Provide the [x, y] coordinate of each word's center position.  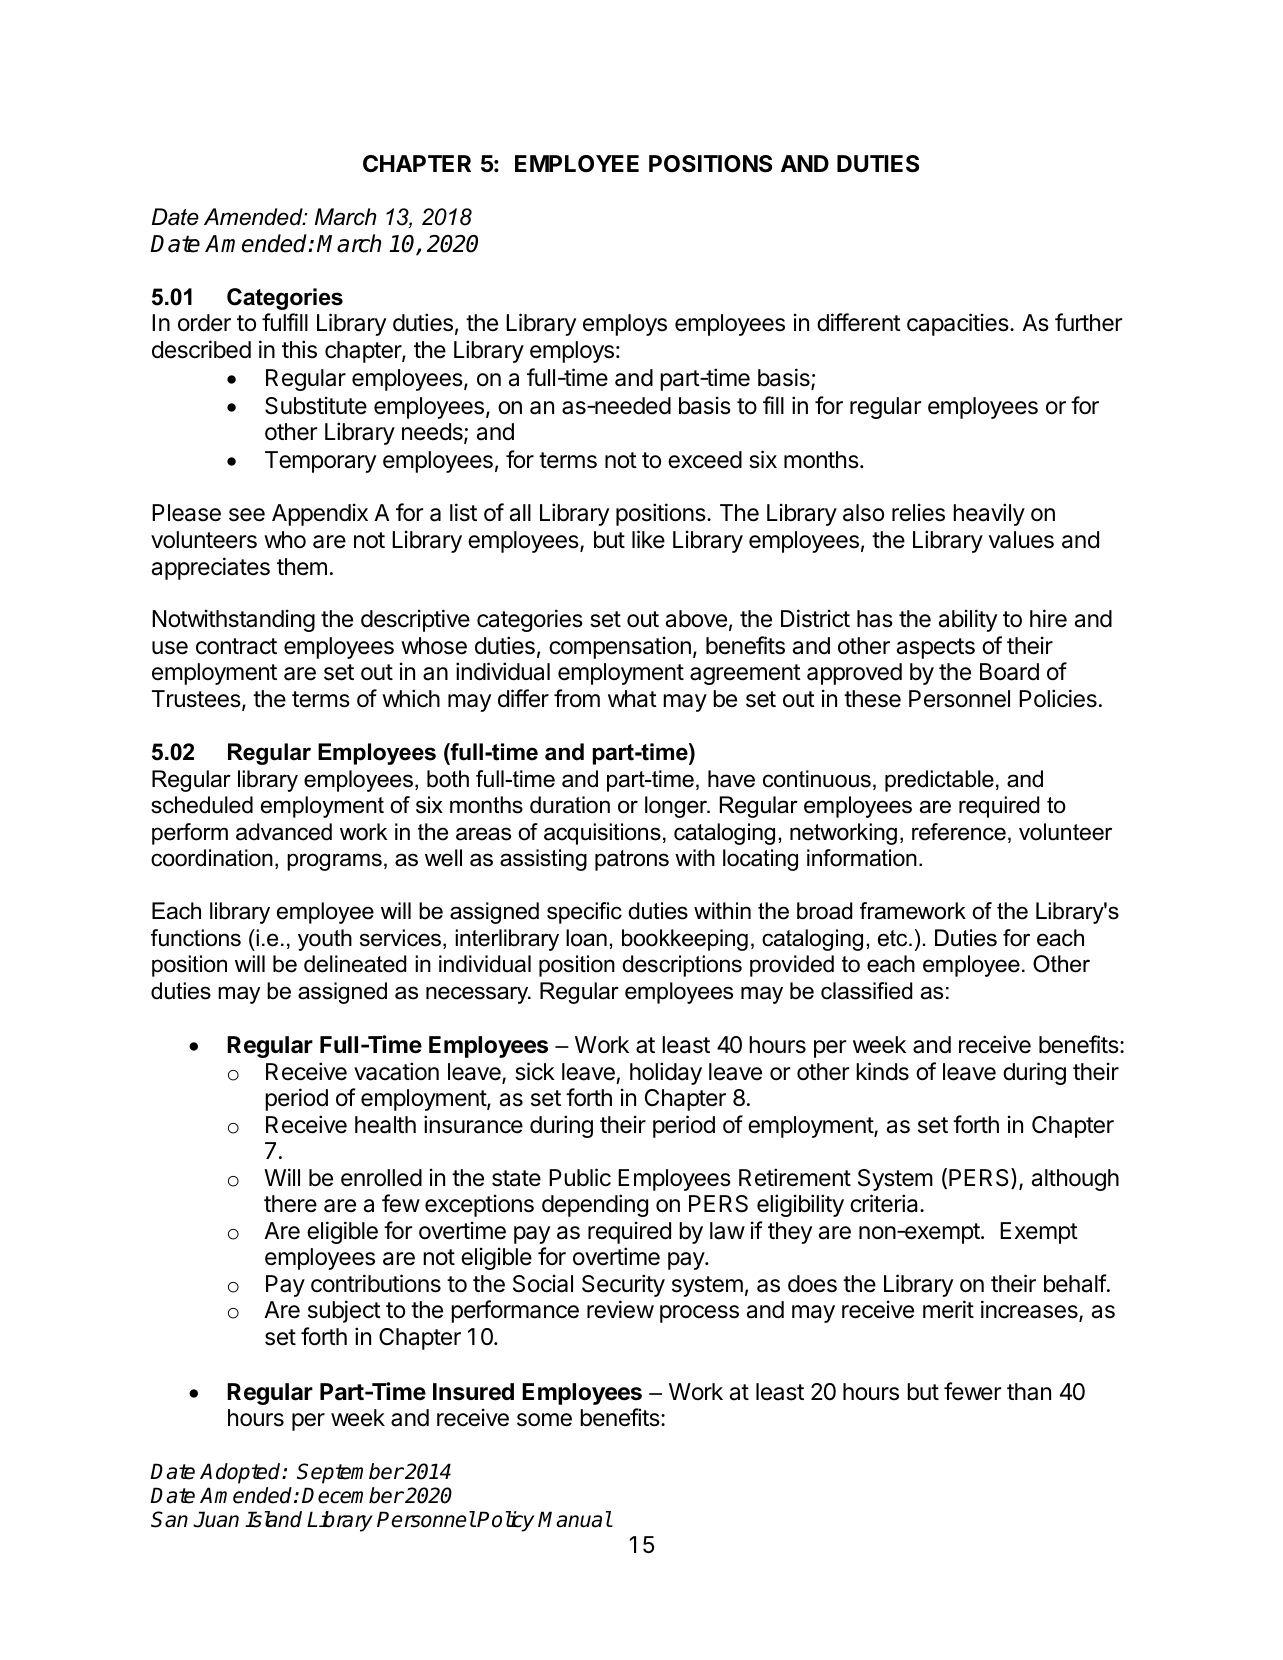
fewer [972, 1391]
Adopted [241, 1473]
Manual [575, 1519]
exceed [705, 460]
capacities [959, 324]
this [299, 349]
